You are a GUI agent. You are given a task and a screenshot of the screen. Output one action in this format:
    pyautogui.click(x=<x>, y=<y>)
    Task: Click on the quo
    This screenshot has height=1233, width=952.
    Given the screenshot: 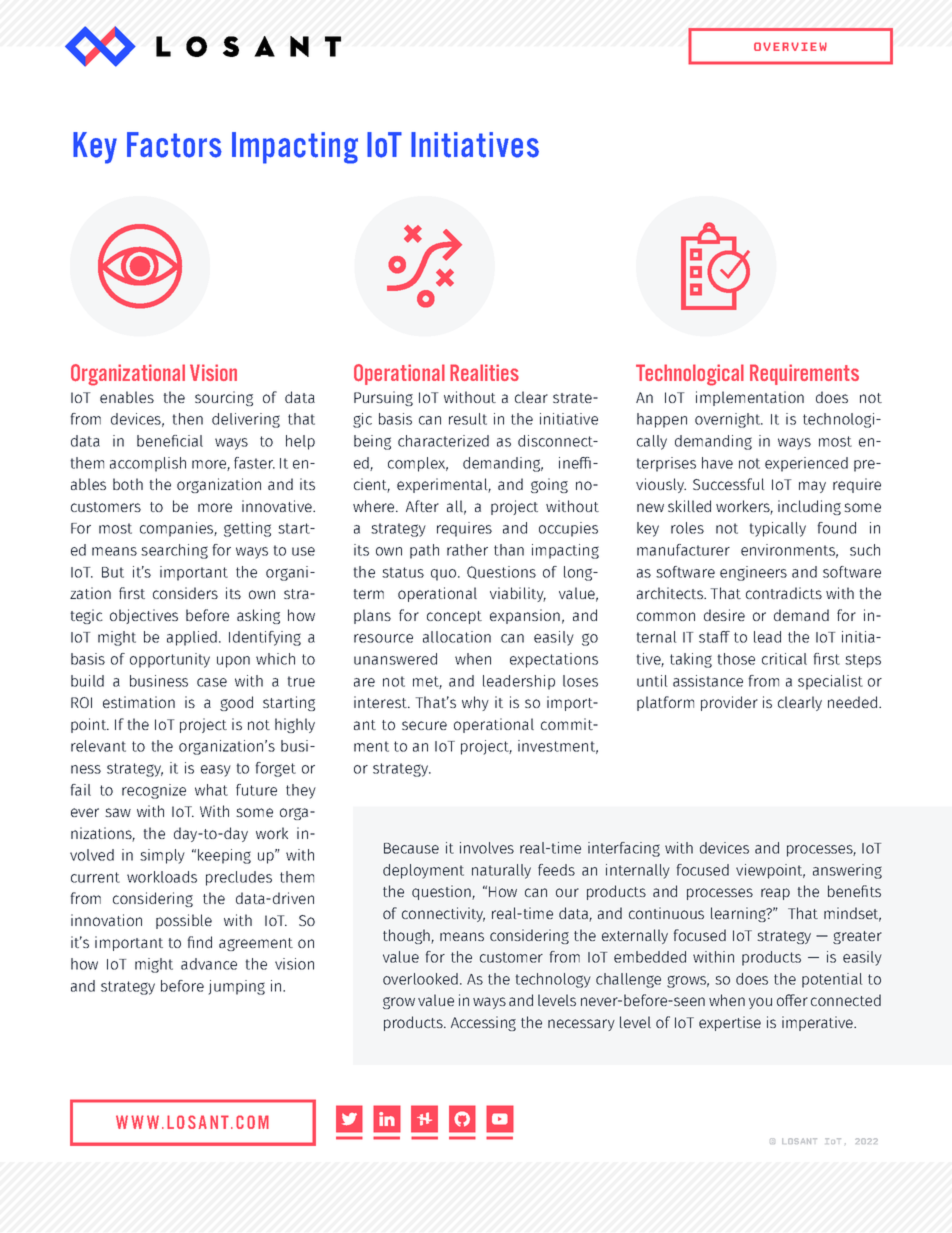 What is the action you would take?
    pyautogui.click(x=445, y=575)
